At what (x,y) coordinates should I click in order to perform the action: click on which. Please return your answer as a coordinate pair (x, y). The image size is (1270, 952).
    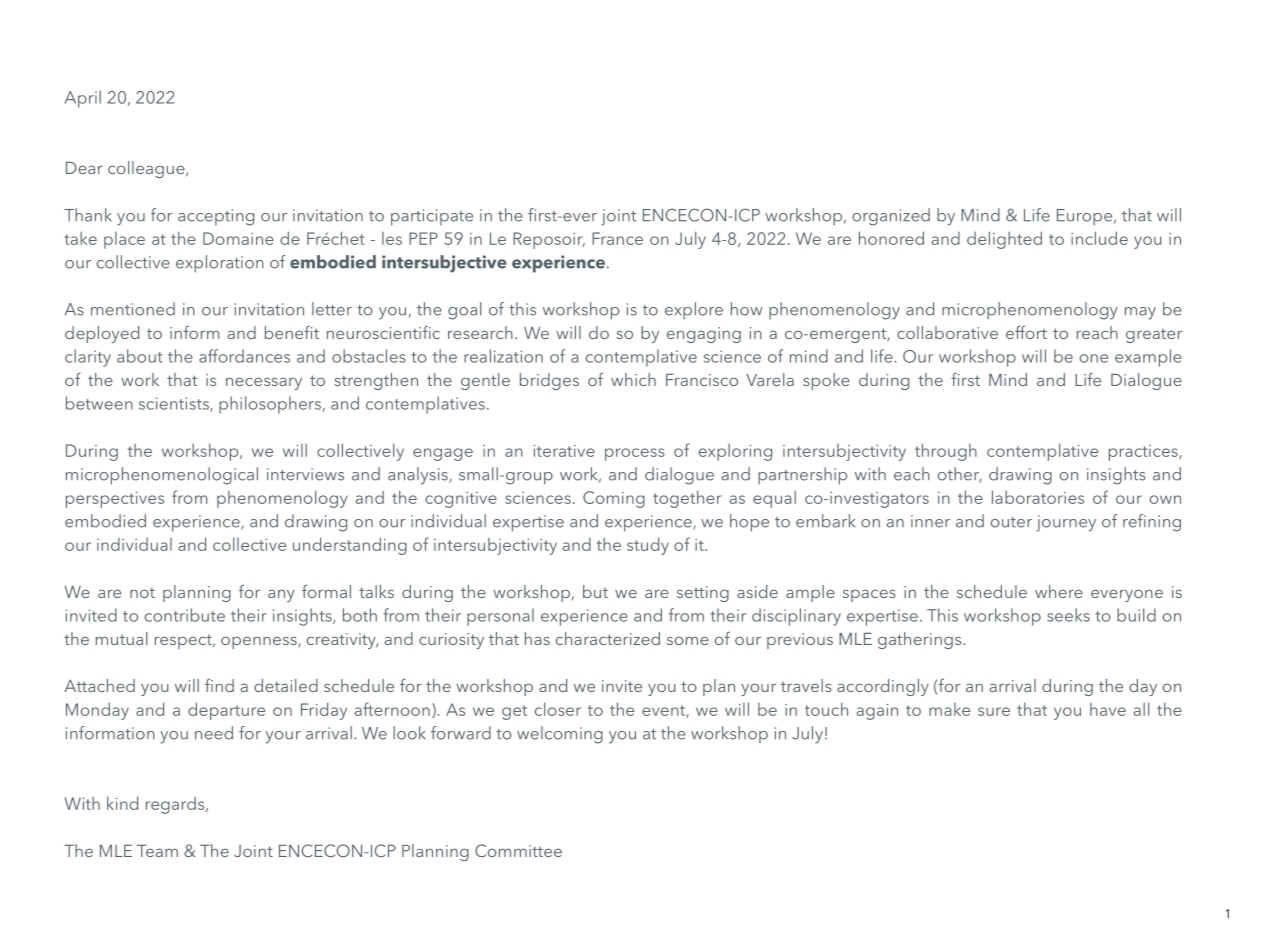
    Looking at the image, I should click on (633, 379).
